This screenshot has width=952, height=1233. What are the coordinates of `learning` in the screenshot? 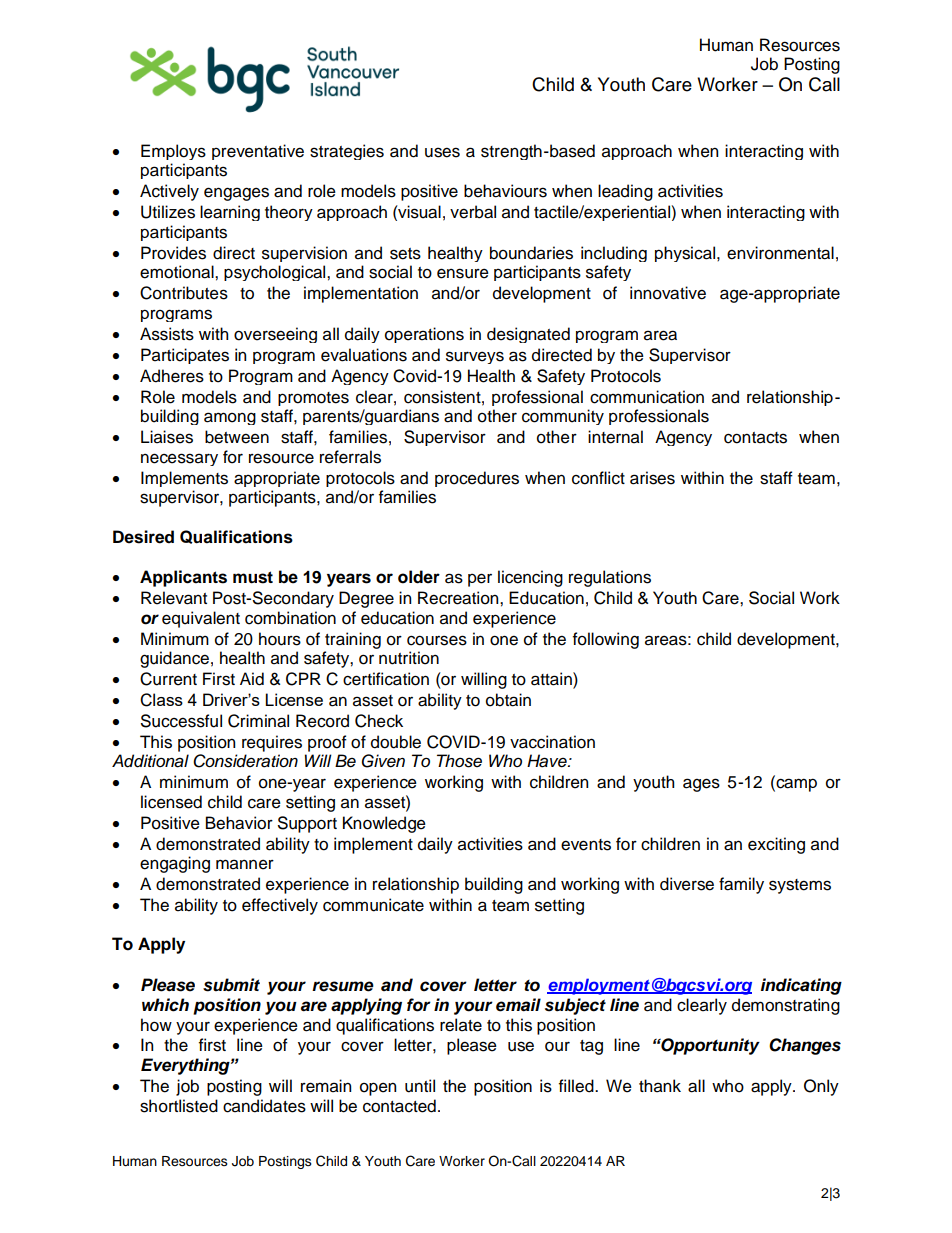 It's located at (230, 213).
